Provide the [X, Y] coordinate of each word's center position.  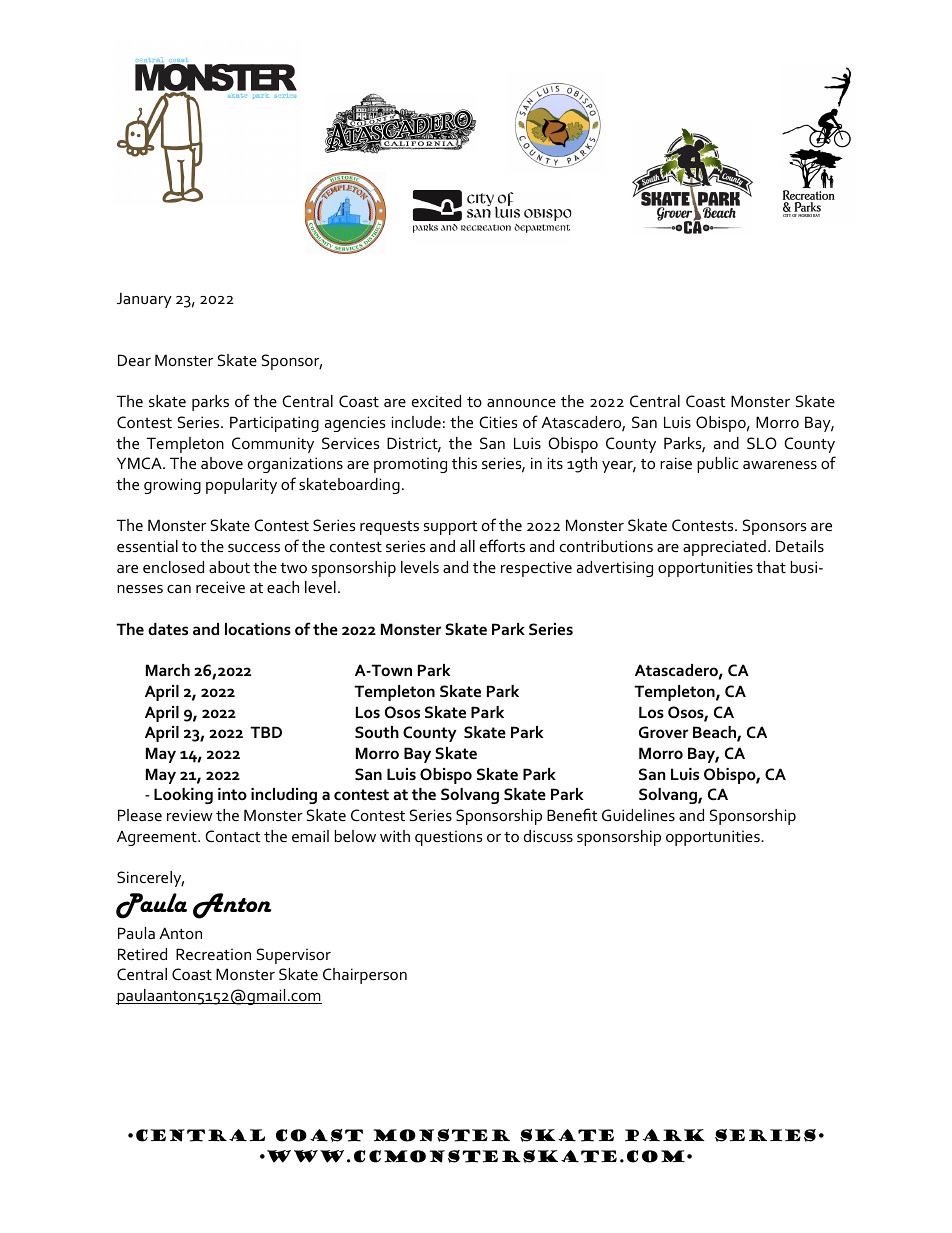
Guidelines [638, 815]
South [377, 732]
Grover [663, 732]
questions [448, 838]
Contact [233, 836]
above [222, 463]
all [467, 546]
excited [436, 401]
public [718, 465]
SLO [762, 443]
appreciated [724, 548]
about [229, 567]
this [464, 463]
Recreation [213, 954]
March [168, 670]
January [144, 300]
